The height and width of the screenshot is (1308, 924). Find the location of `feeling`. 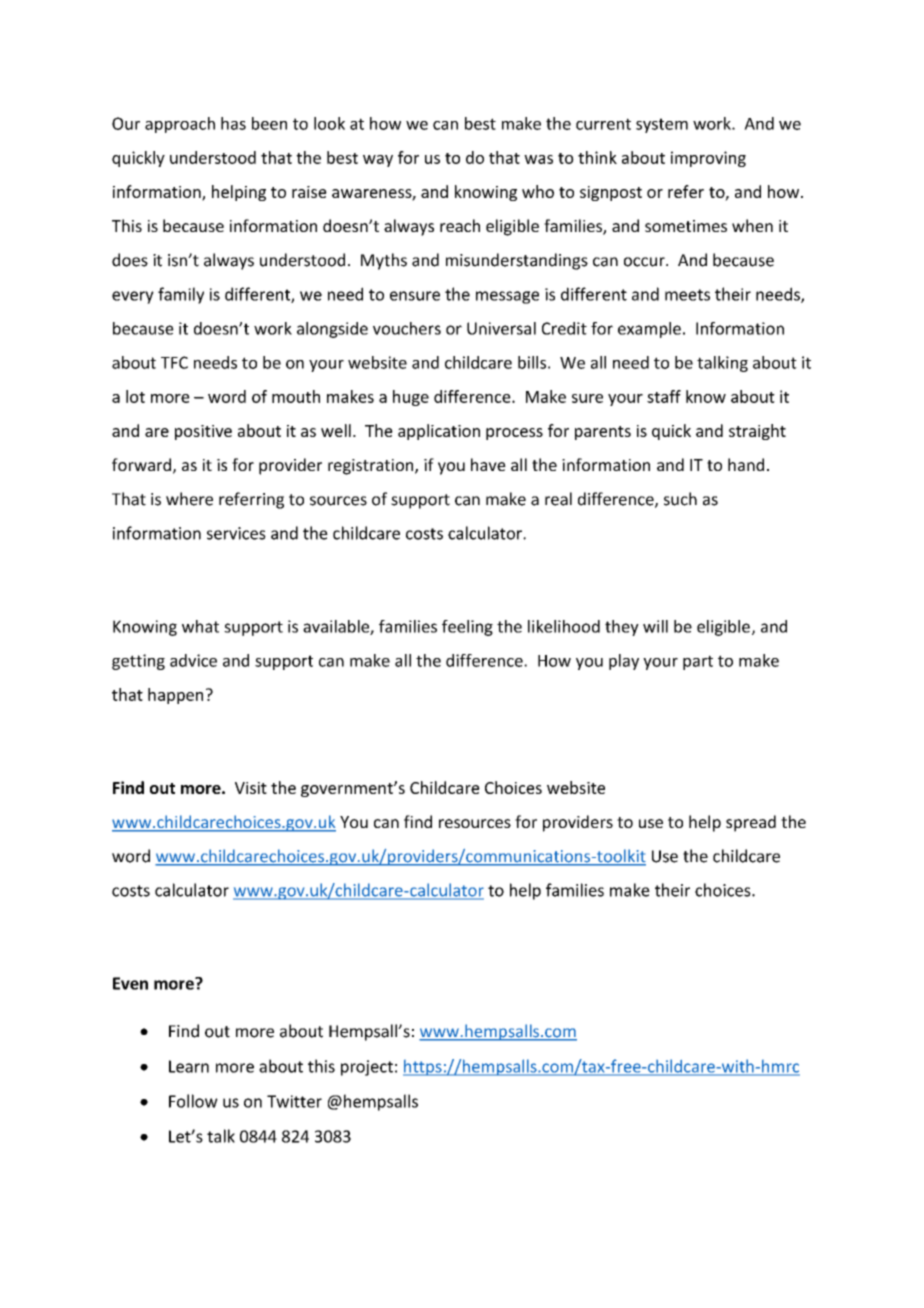

feeling is located at coordinates (467, 628).
